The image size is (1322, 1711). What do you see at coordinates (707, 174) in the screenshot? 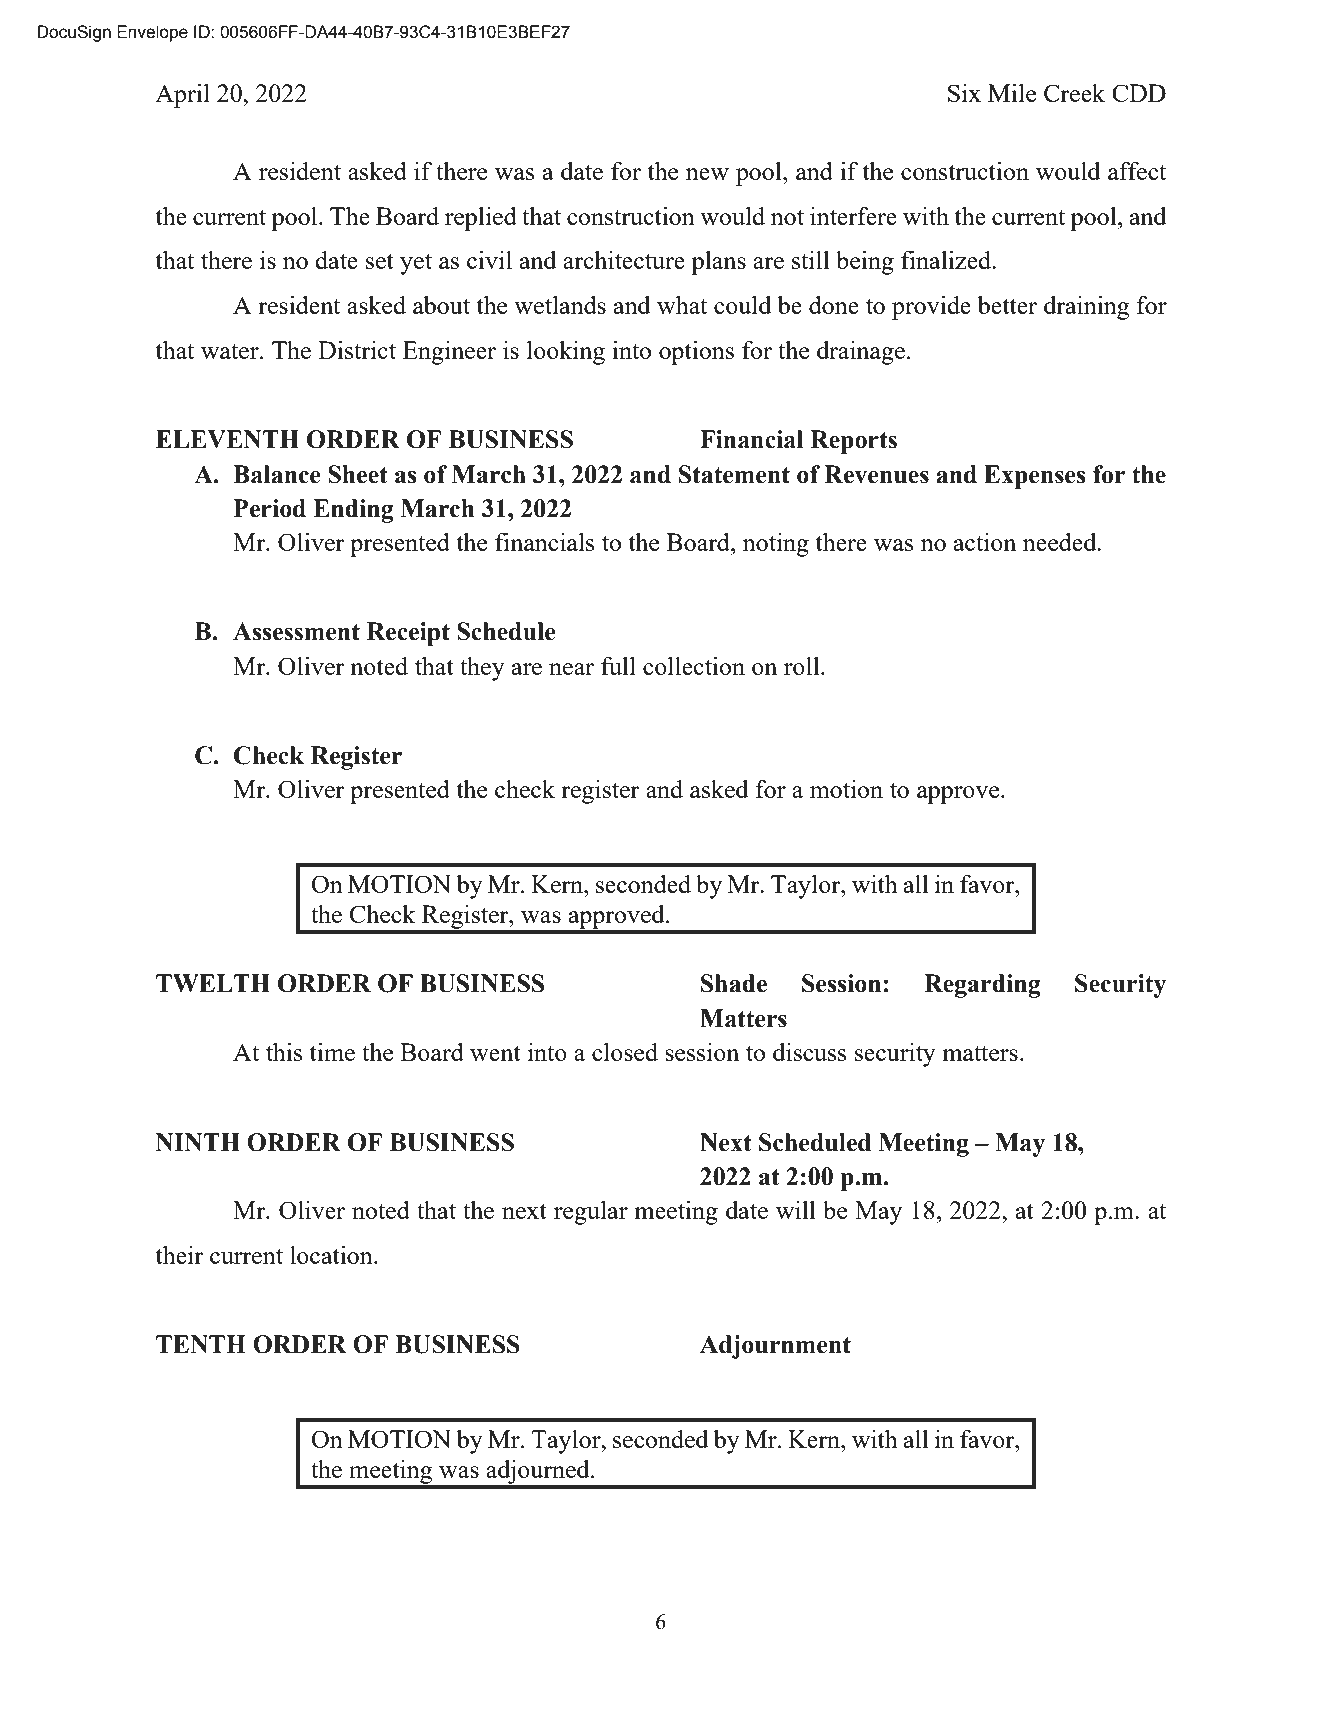
I see `new` at bounding box center [707, 174].
